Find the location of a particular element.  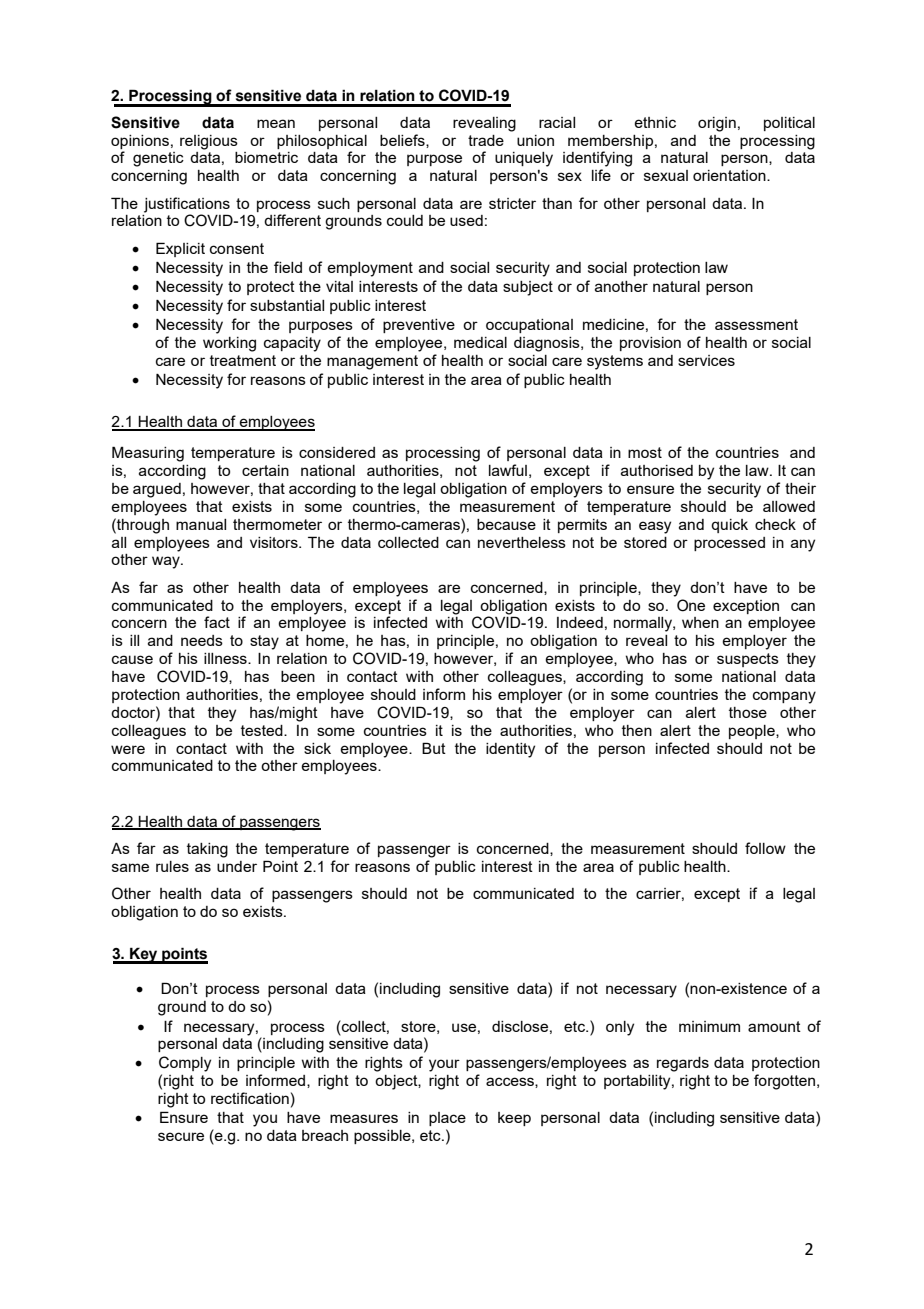

place is located at coordinates (447, 1119).
